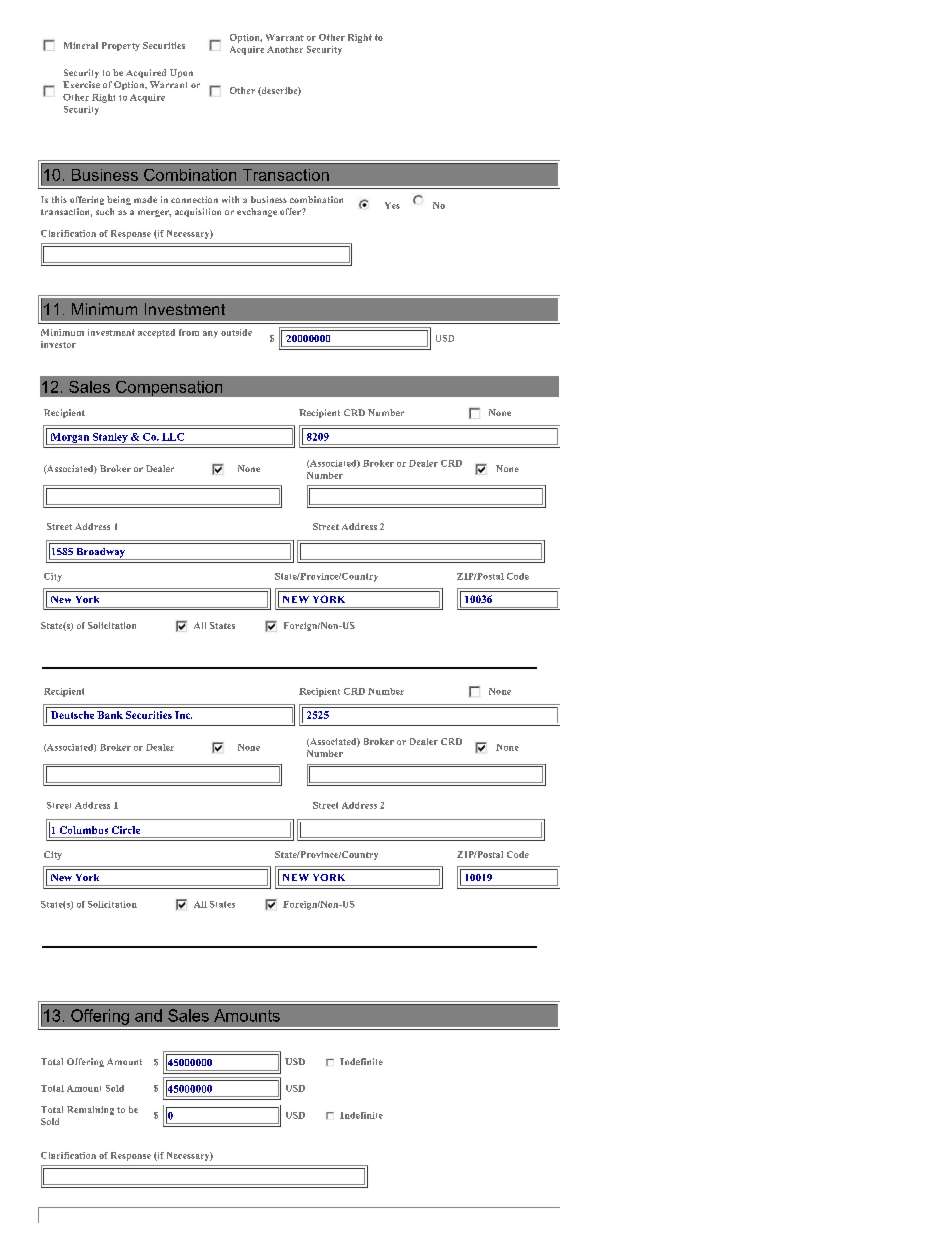 The image size is (952, 1233). I want to click on investor, so click(58, 344).
